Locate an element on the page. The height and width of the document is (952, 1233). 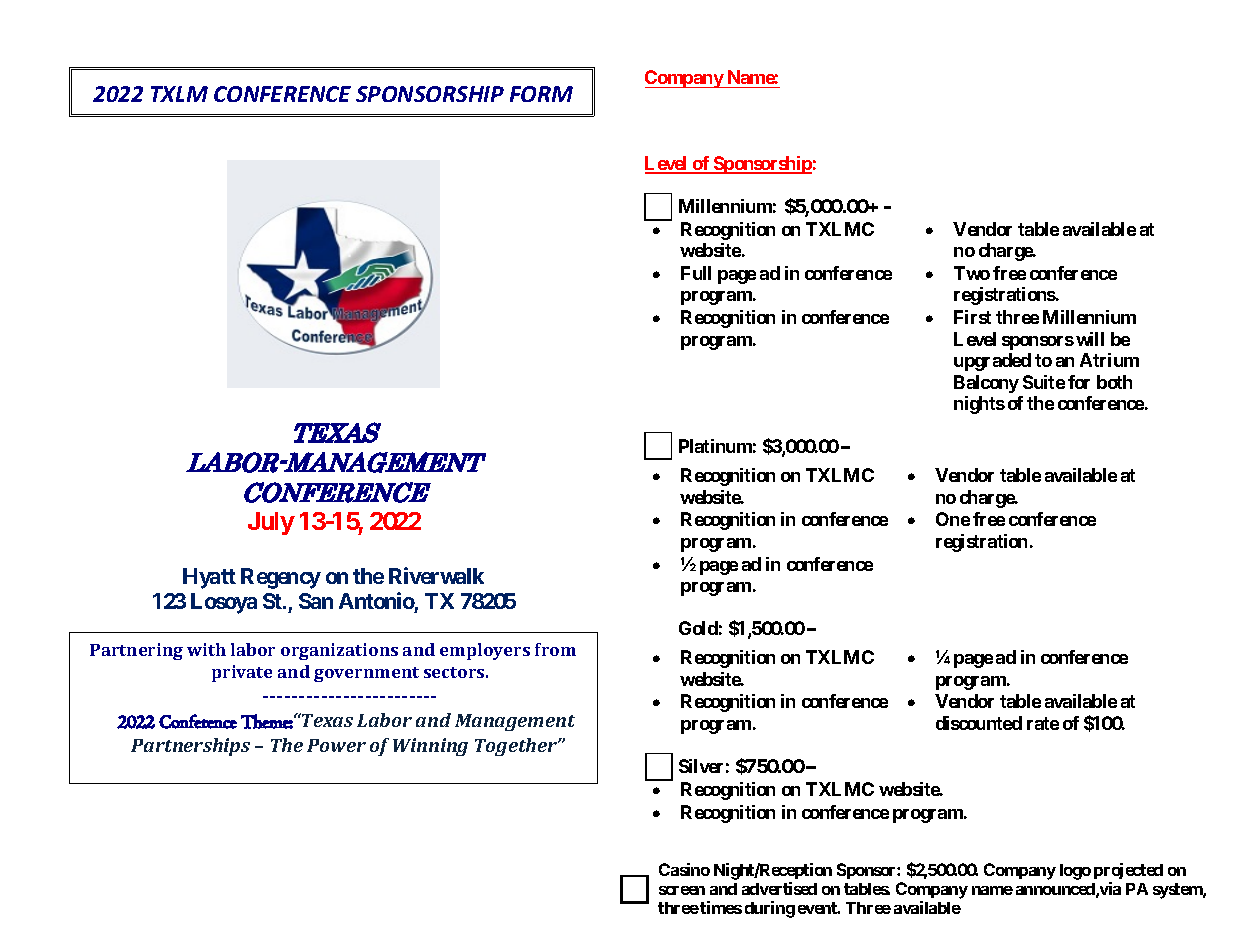
upgraded is located at coordinates (992, 362).
